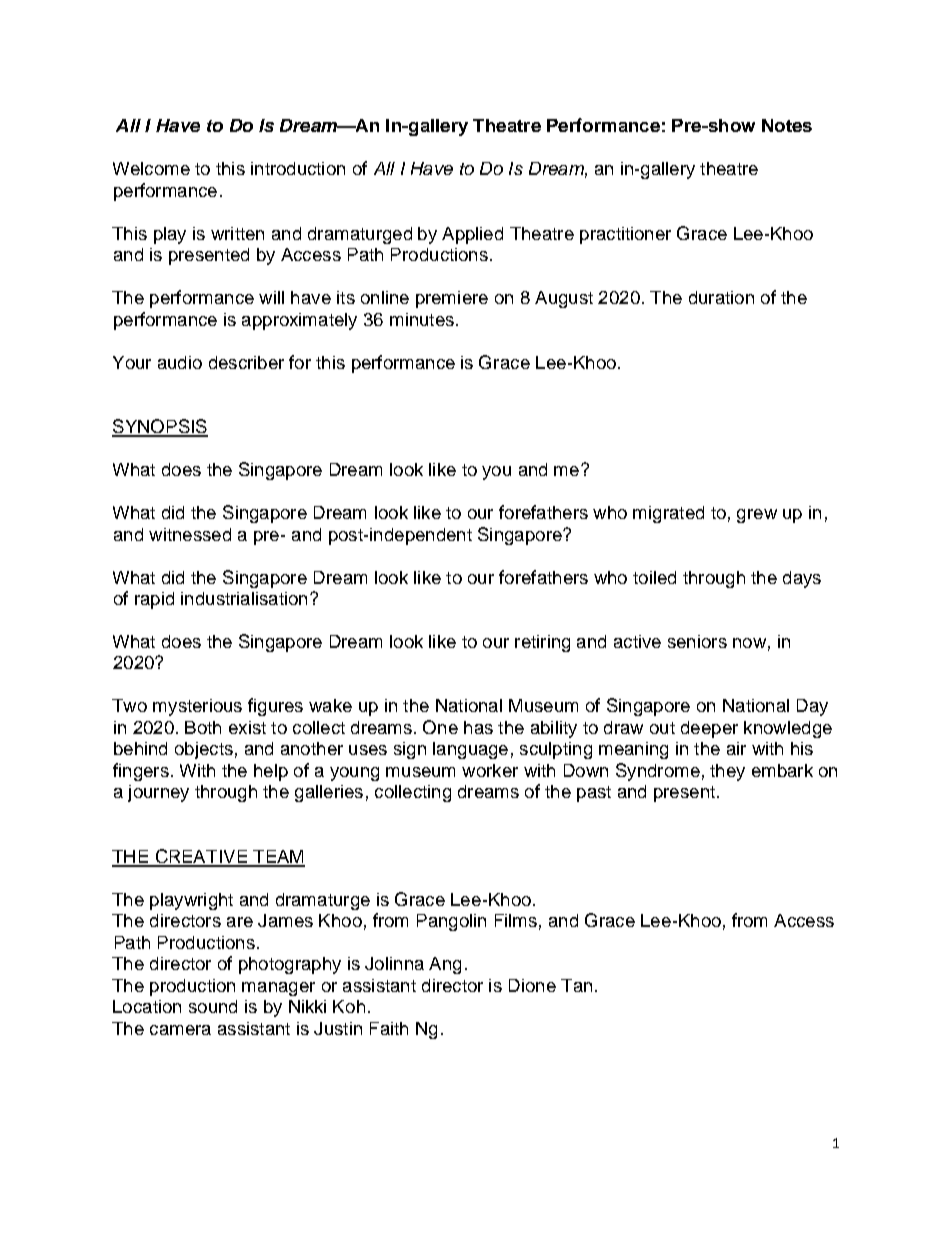 This page has height=1233, width=952. What do you see at coordinates (213, 1006) in the page?
I see `sound` at bounding box center [213, 1006].
